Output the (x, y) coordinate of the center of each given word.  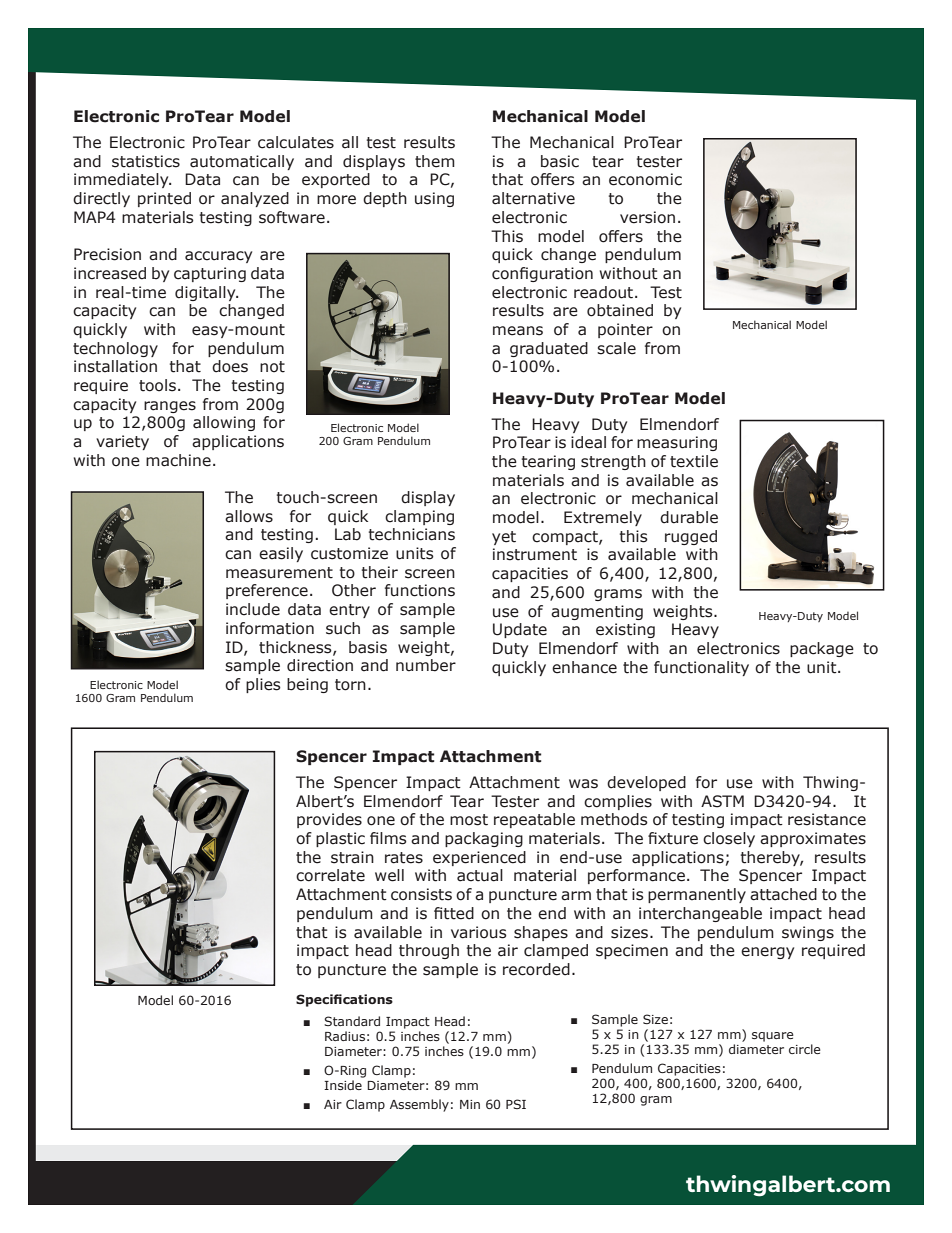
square (773, 1037)
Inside (343, 1085)
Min (470, 1104)
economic (645, 179)
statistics (146, 161)
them (435, 161)
